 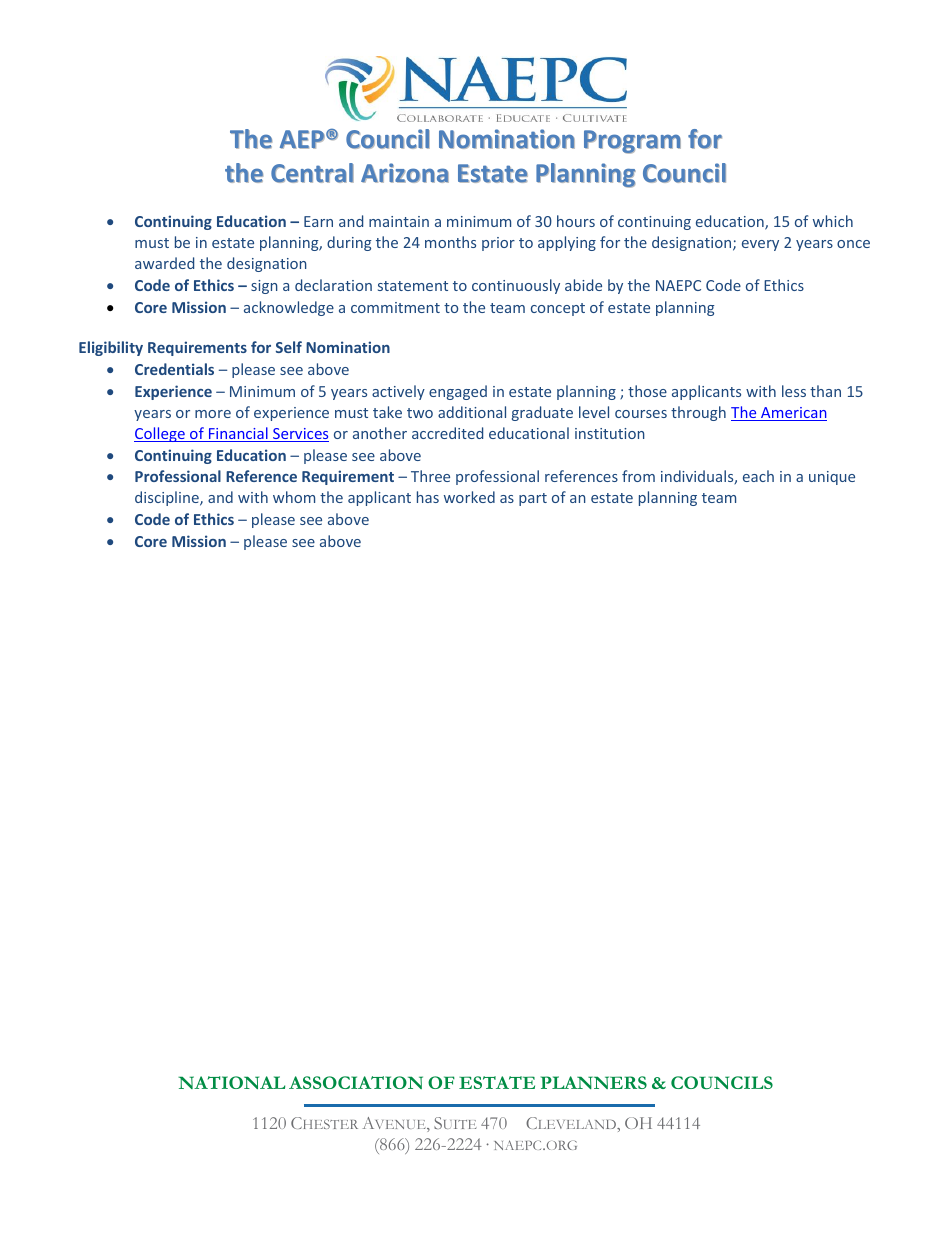 I want to click on has, so click(x=428, y=497).
